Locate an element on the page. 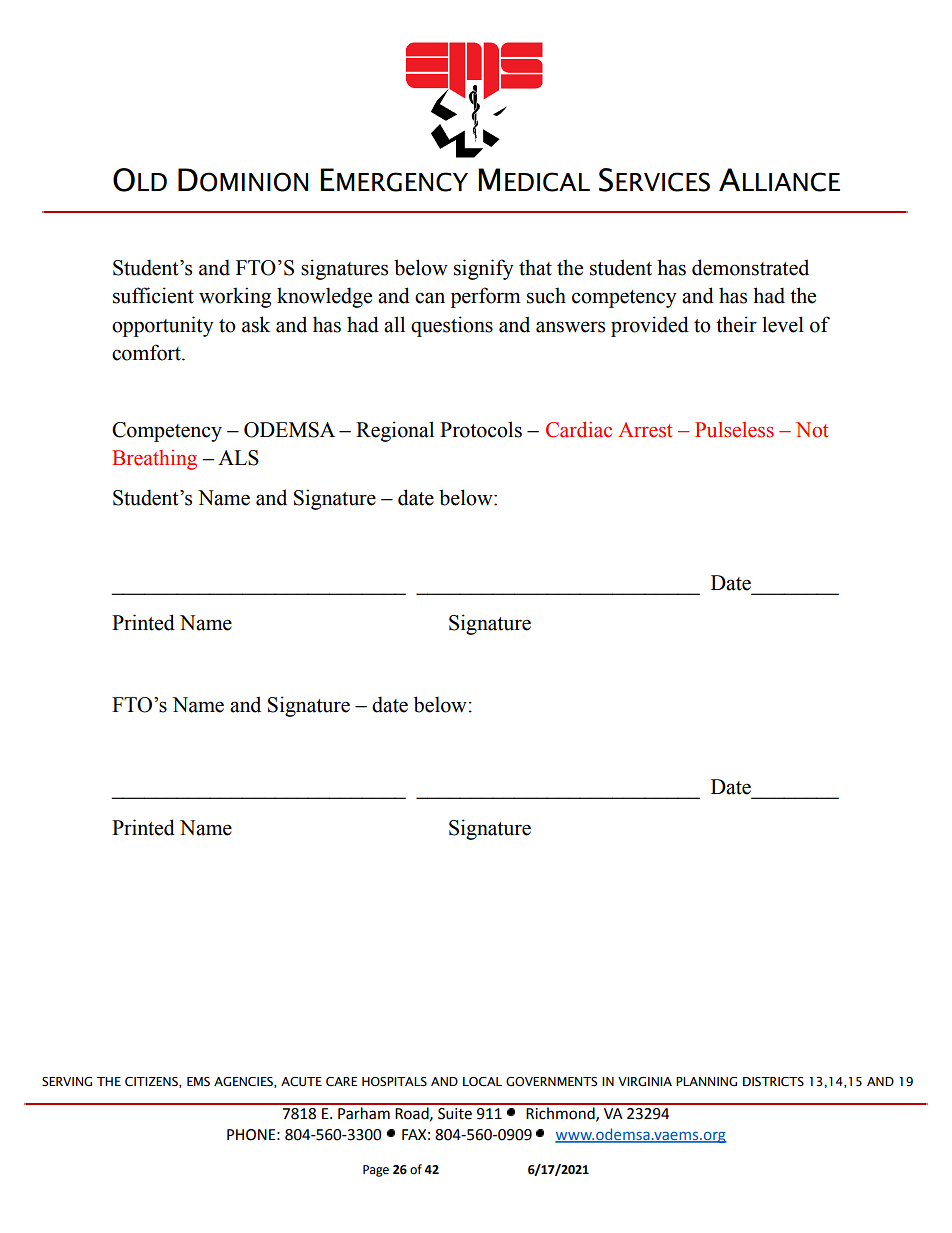 The image size is (952, 1233). sufficient is located at coordinates (153, 295).
